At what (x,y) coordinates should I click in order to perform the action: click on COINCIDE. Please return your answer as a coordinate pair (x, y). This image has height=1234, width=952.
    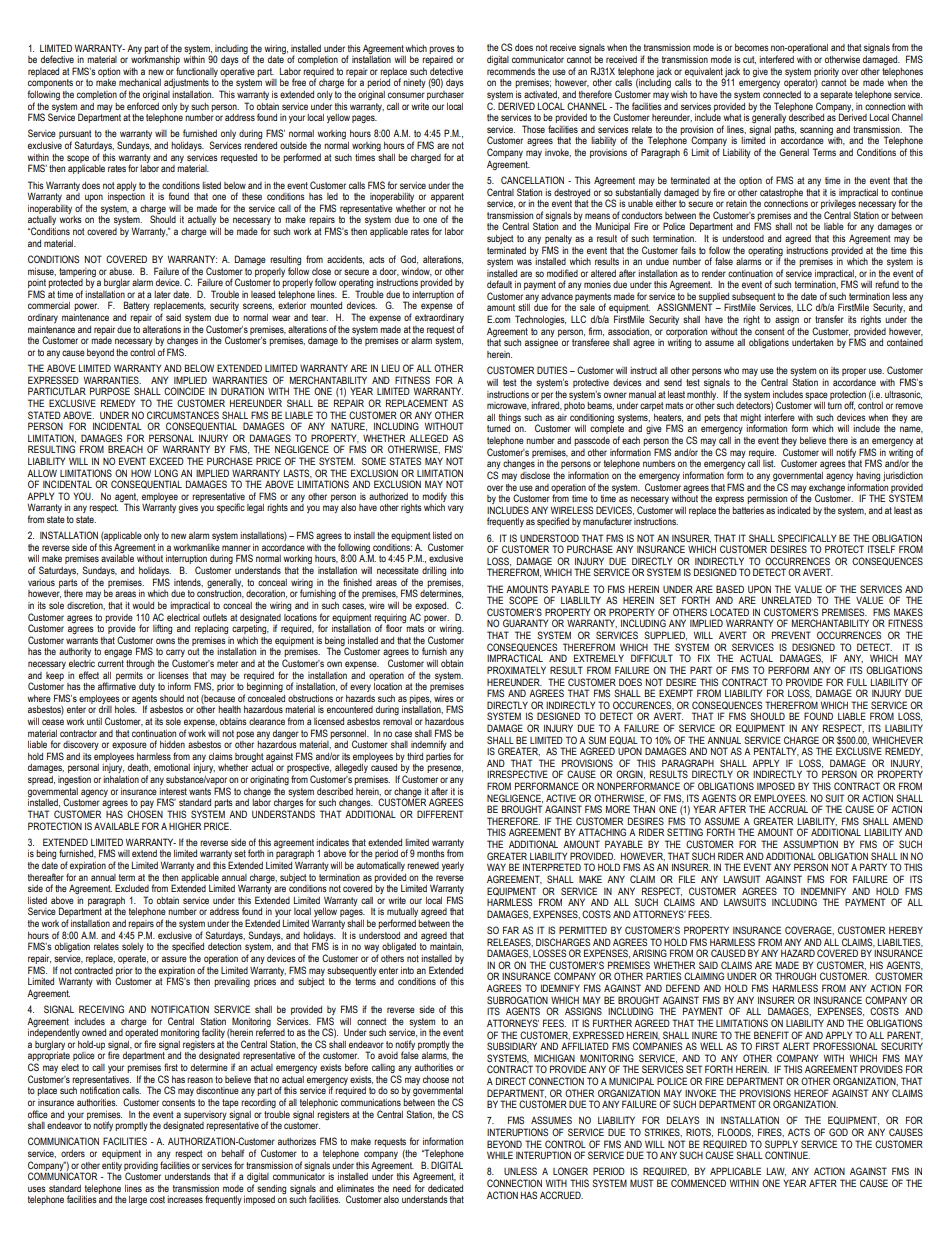
    Looking at the image, I should click on (184, 391).
